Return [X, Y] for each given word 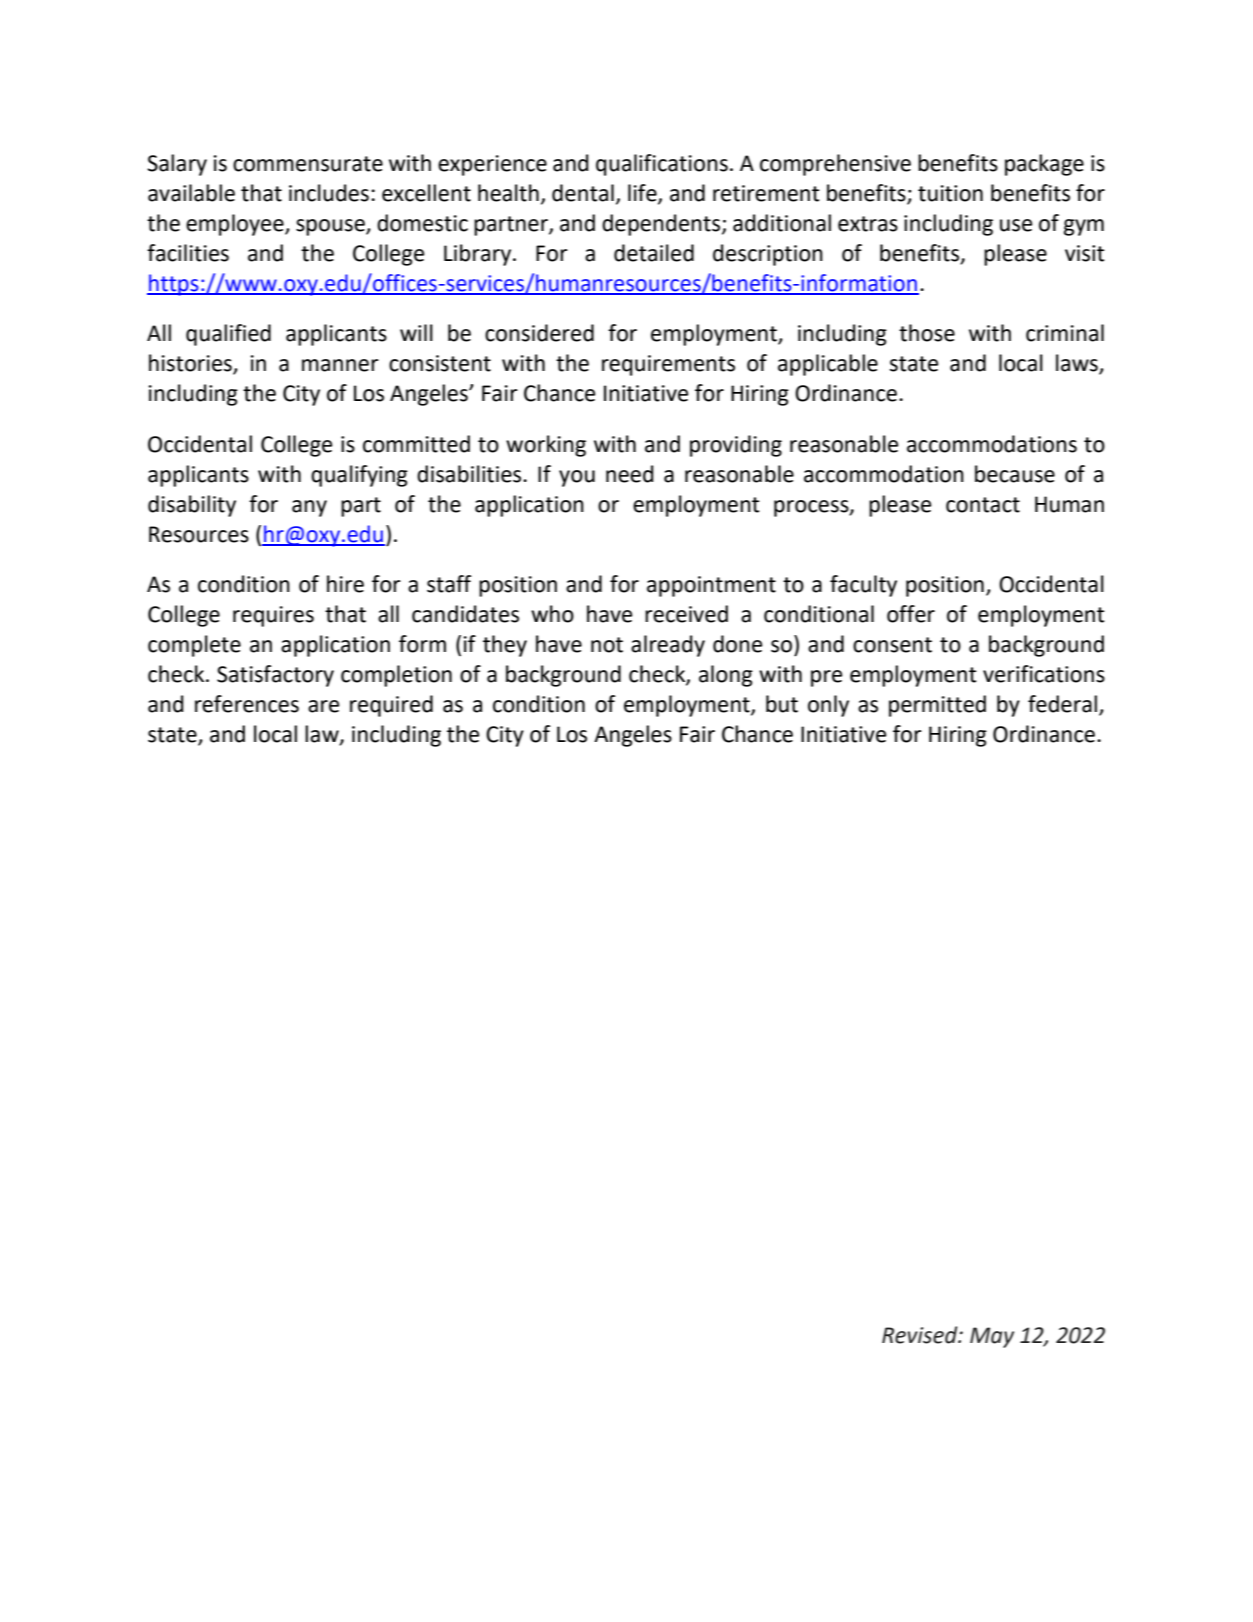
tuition [950, 193]
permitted [937, 706]
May [992, 1337]
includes [329, 193]
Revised [921, 1335]
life [643, 193]
